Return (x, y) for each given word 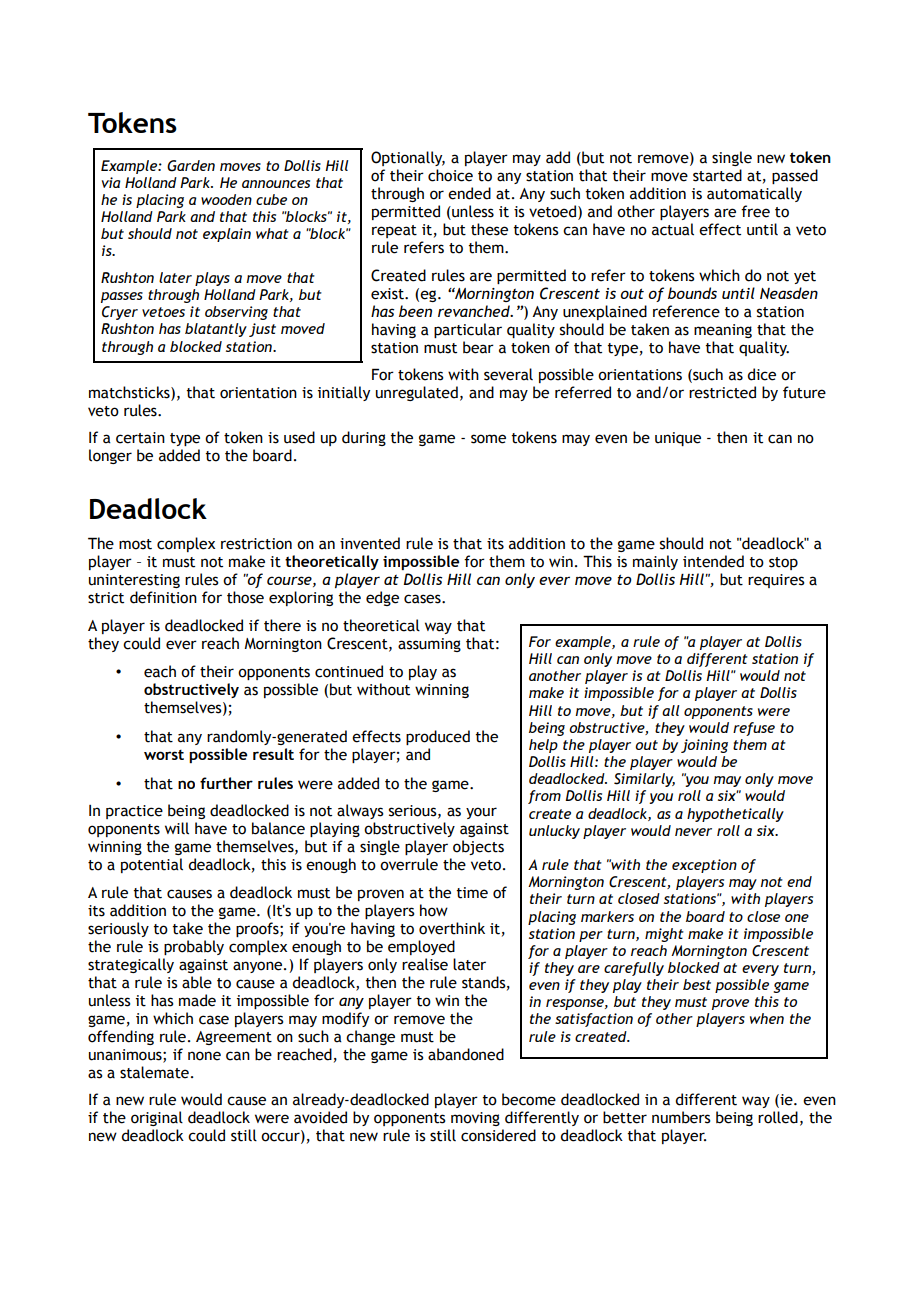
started (717, 175)
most (135, 544)
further (226, 783)
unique (678, 439)
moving (475, 1119)
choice (450, 175)
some (488, 439)
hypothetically (735, 815)
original (157, 1118)
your (481, 813)
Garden (191, 166)
